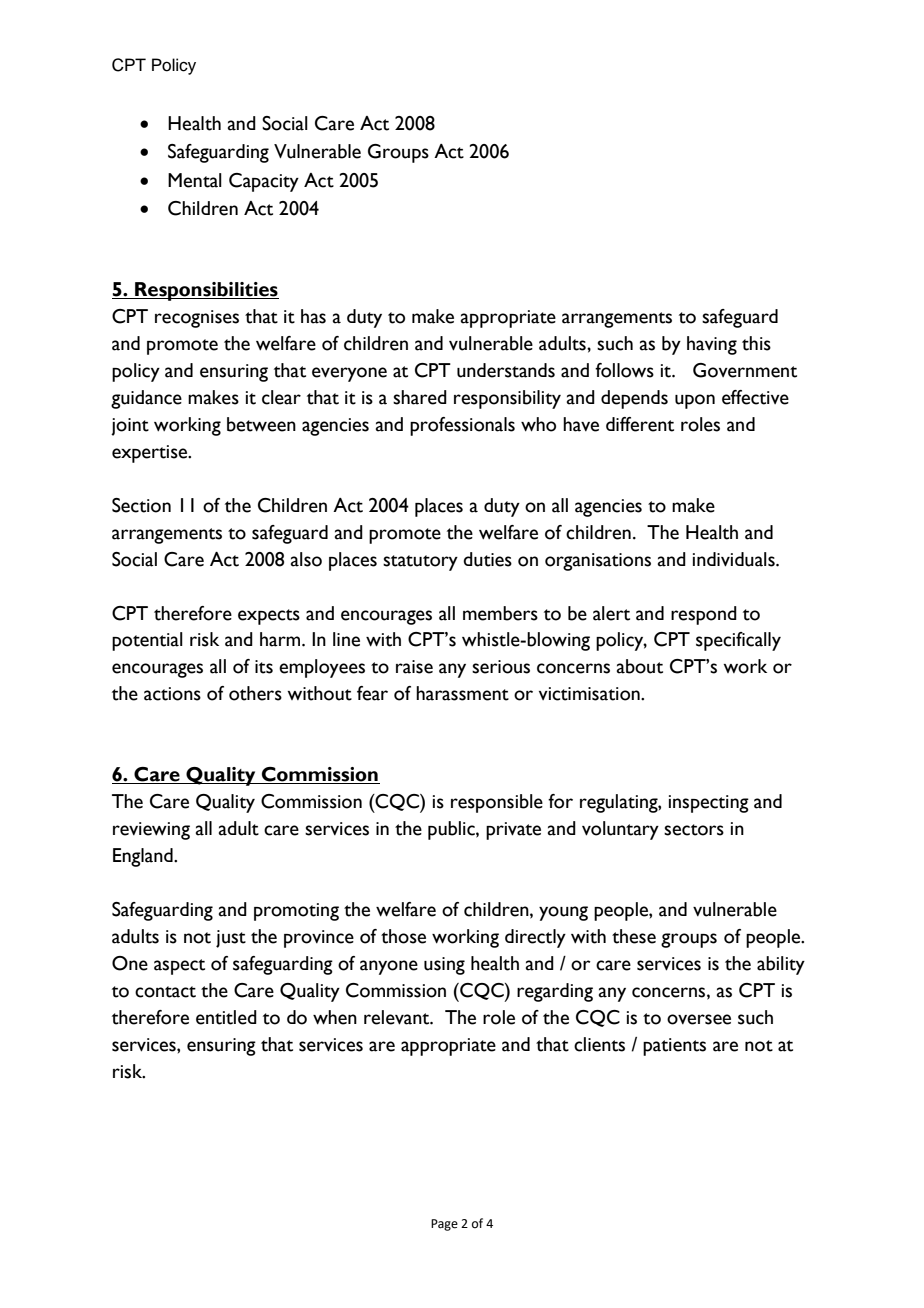  I want to click on Page, so click(444, 1225).
